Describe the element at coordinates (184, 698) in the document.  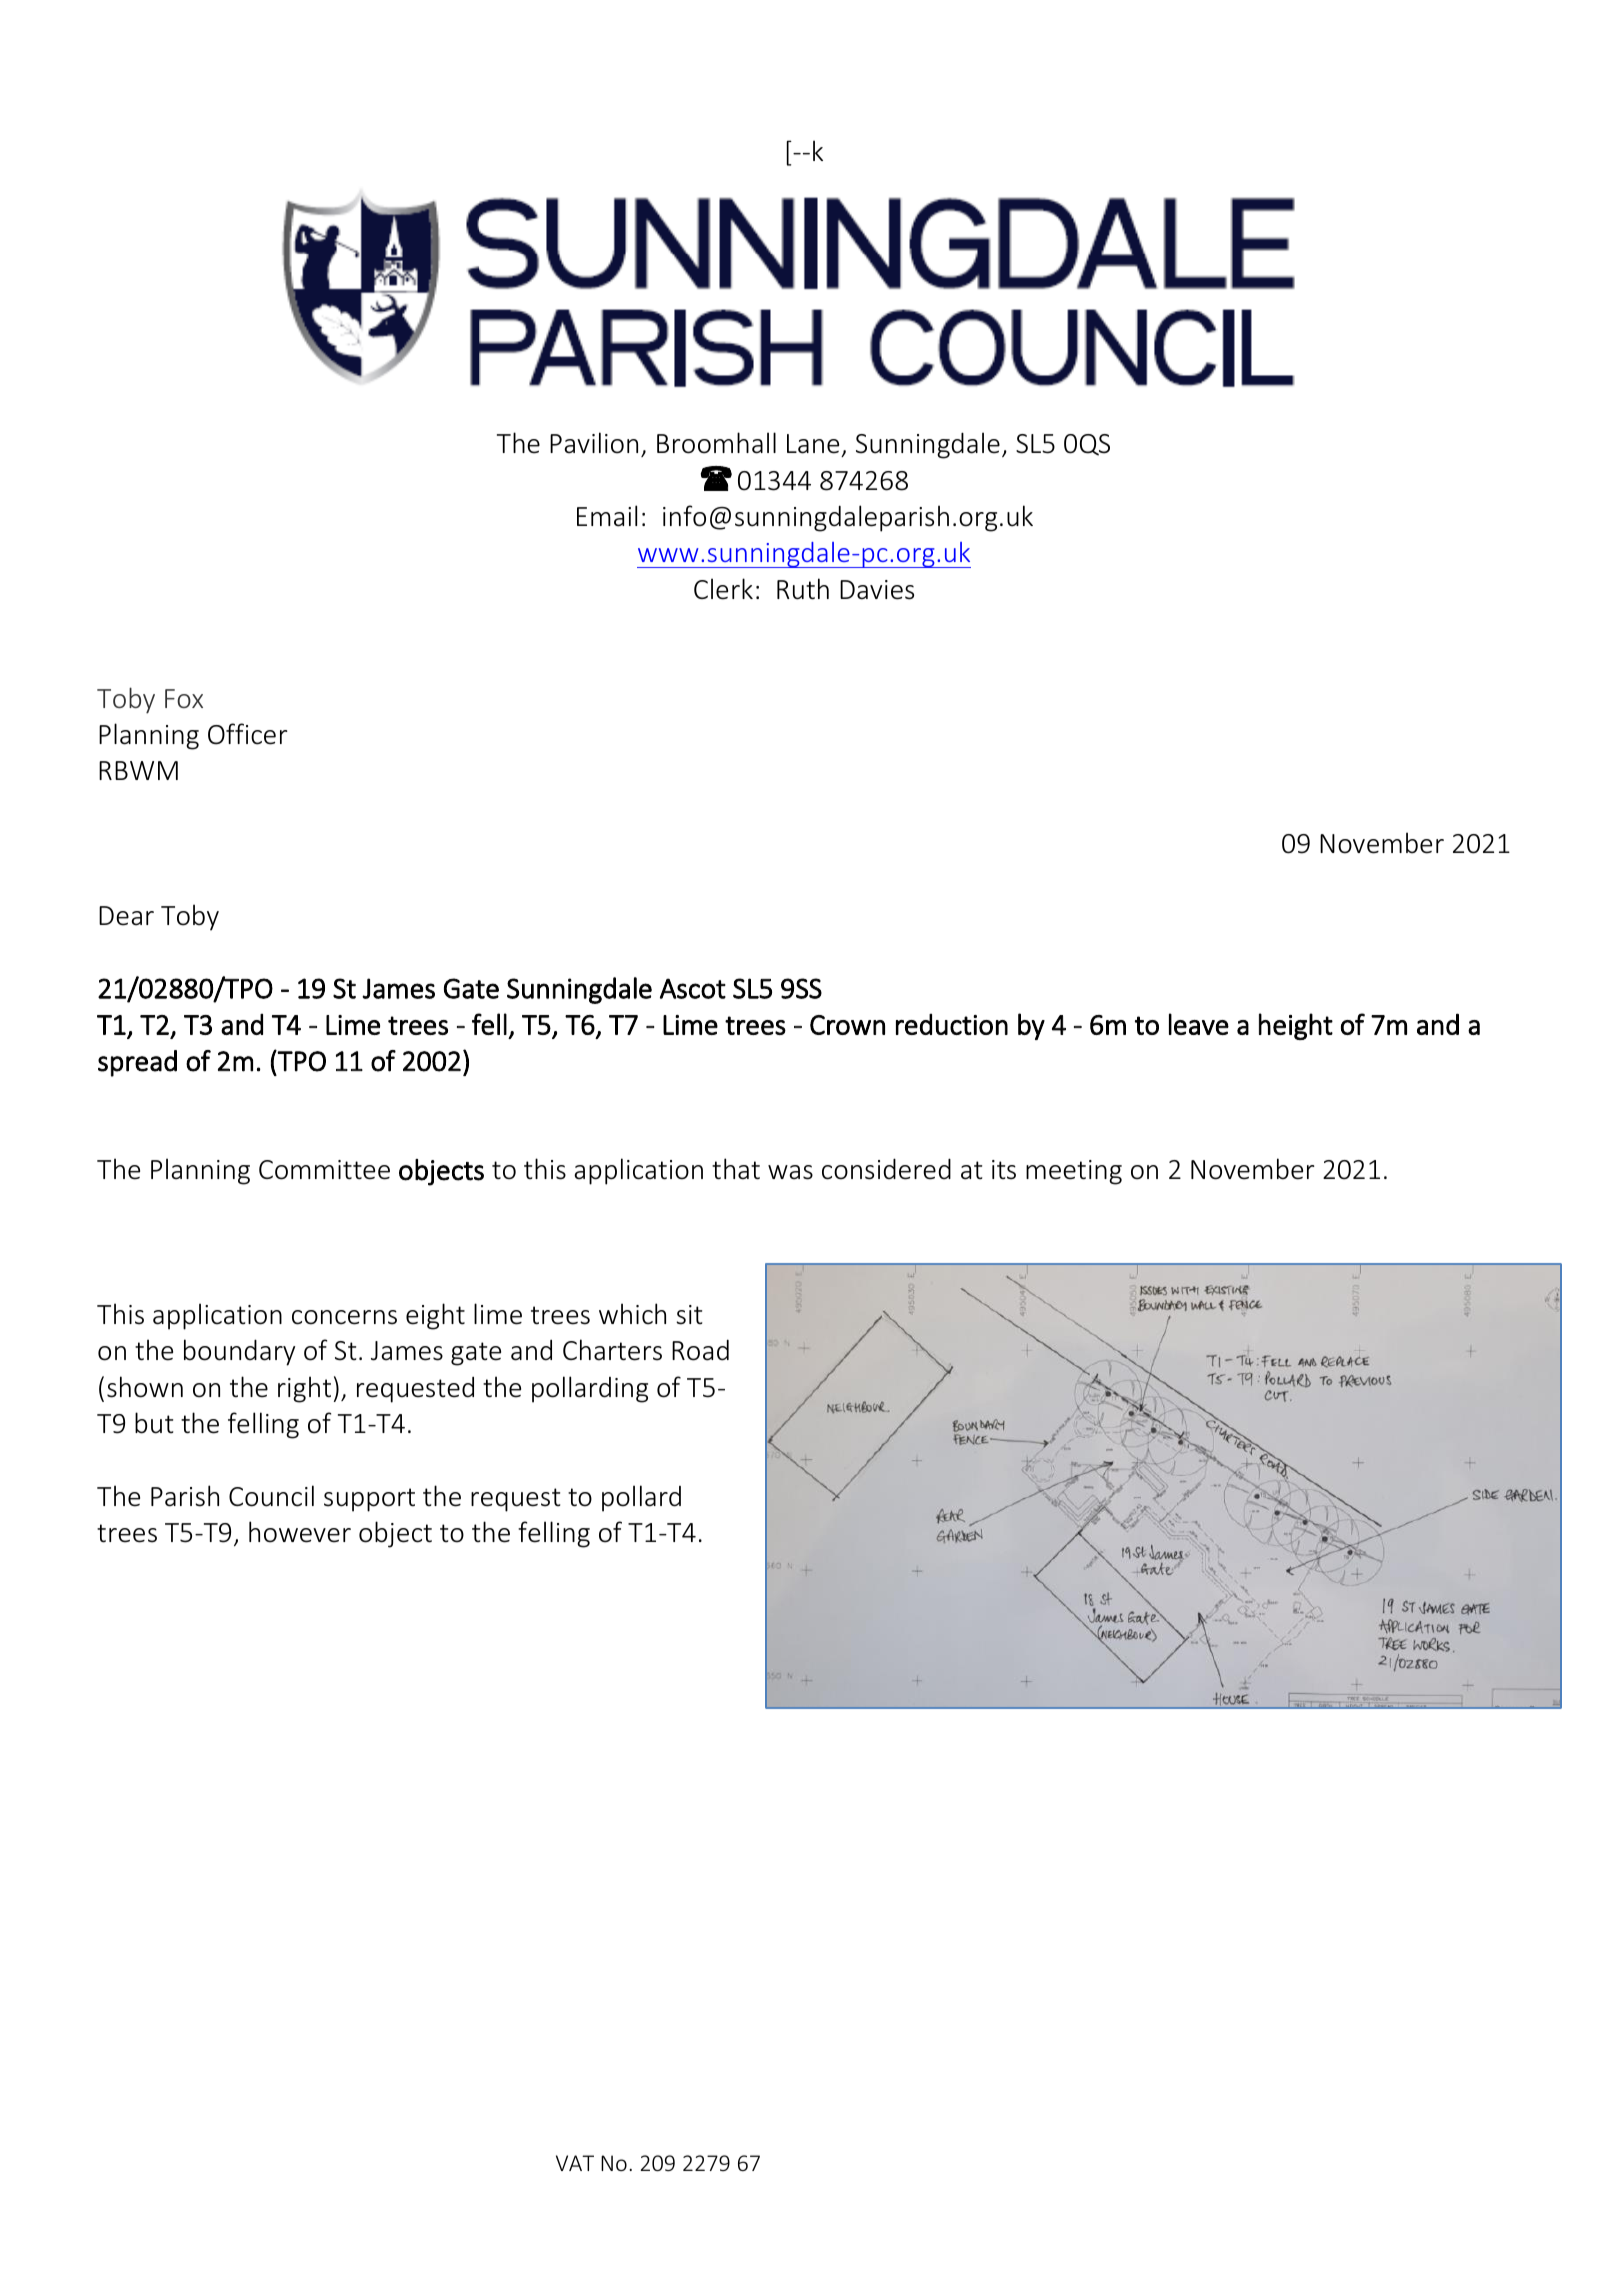
I see `Fox` at that location.
